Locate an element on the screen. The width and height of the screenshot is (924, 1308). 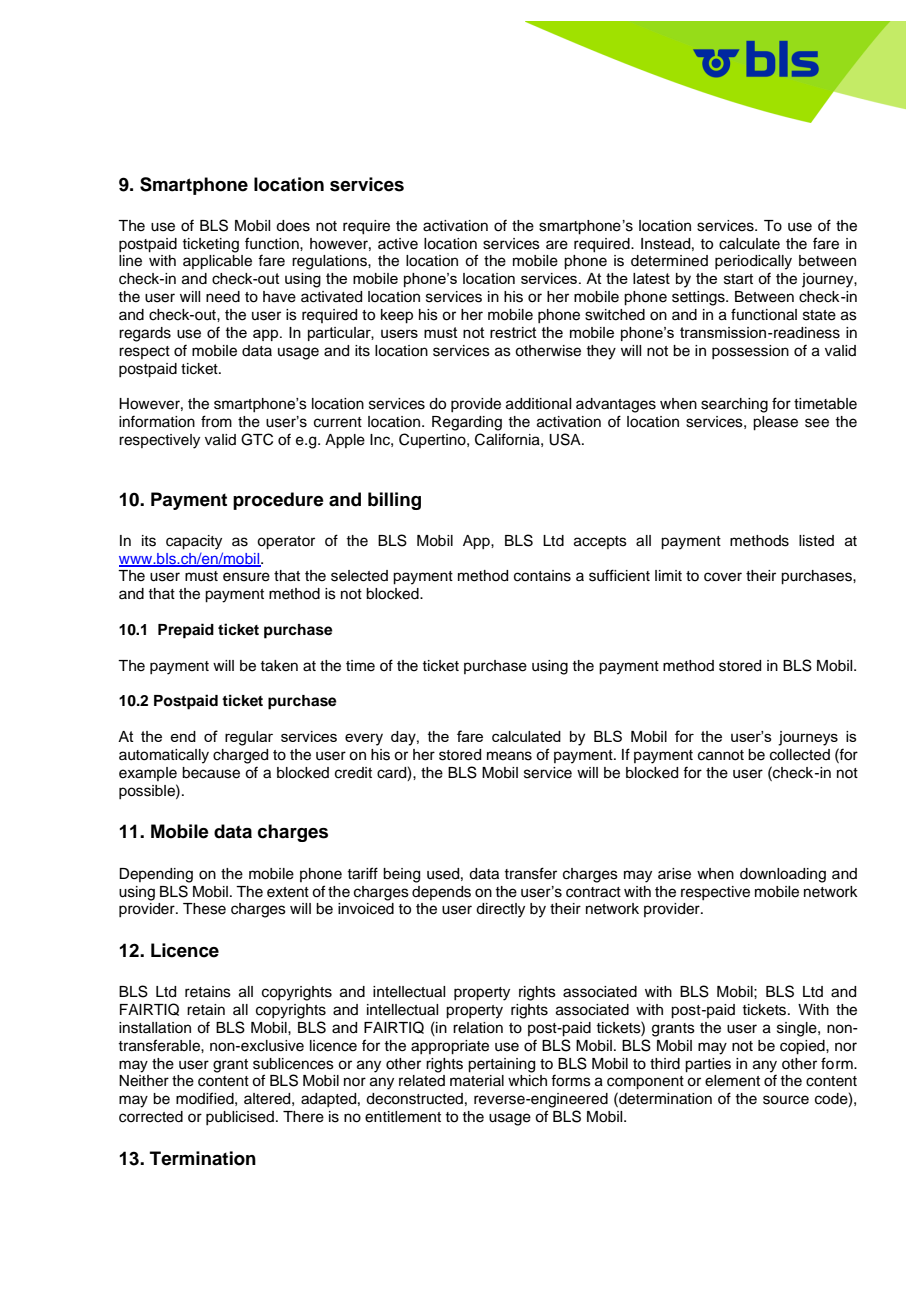
publicised is located at coordinates (240, 1118).
